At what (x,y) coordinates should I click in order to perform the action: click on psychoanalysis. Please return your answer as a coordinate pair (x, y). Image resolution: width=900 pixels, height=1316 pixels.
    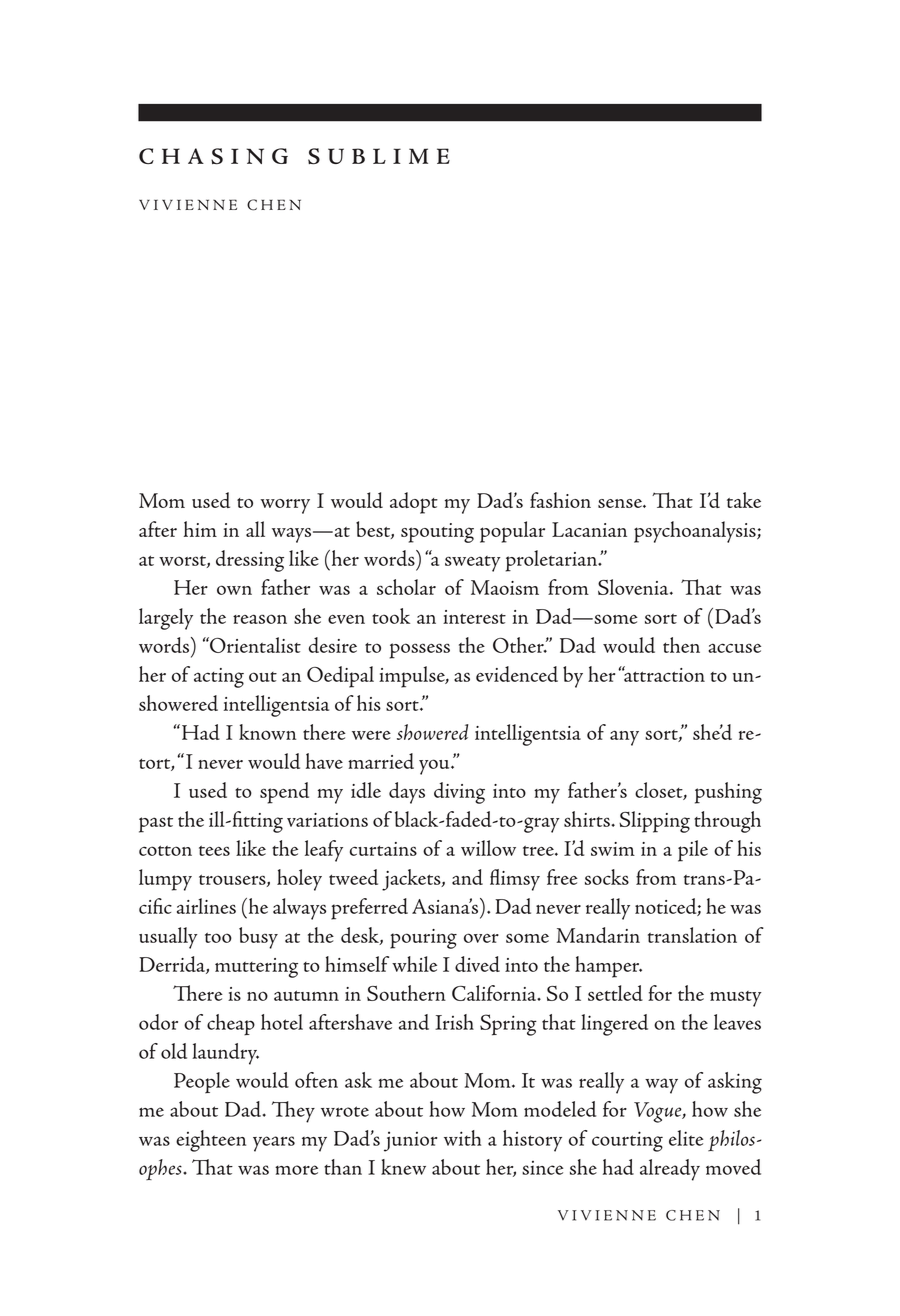
    Looking at the image, I should click on (696, 532).
